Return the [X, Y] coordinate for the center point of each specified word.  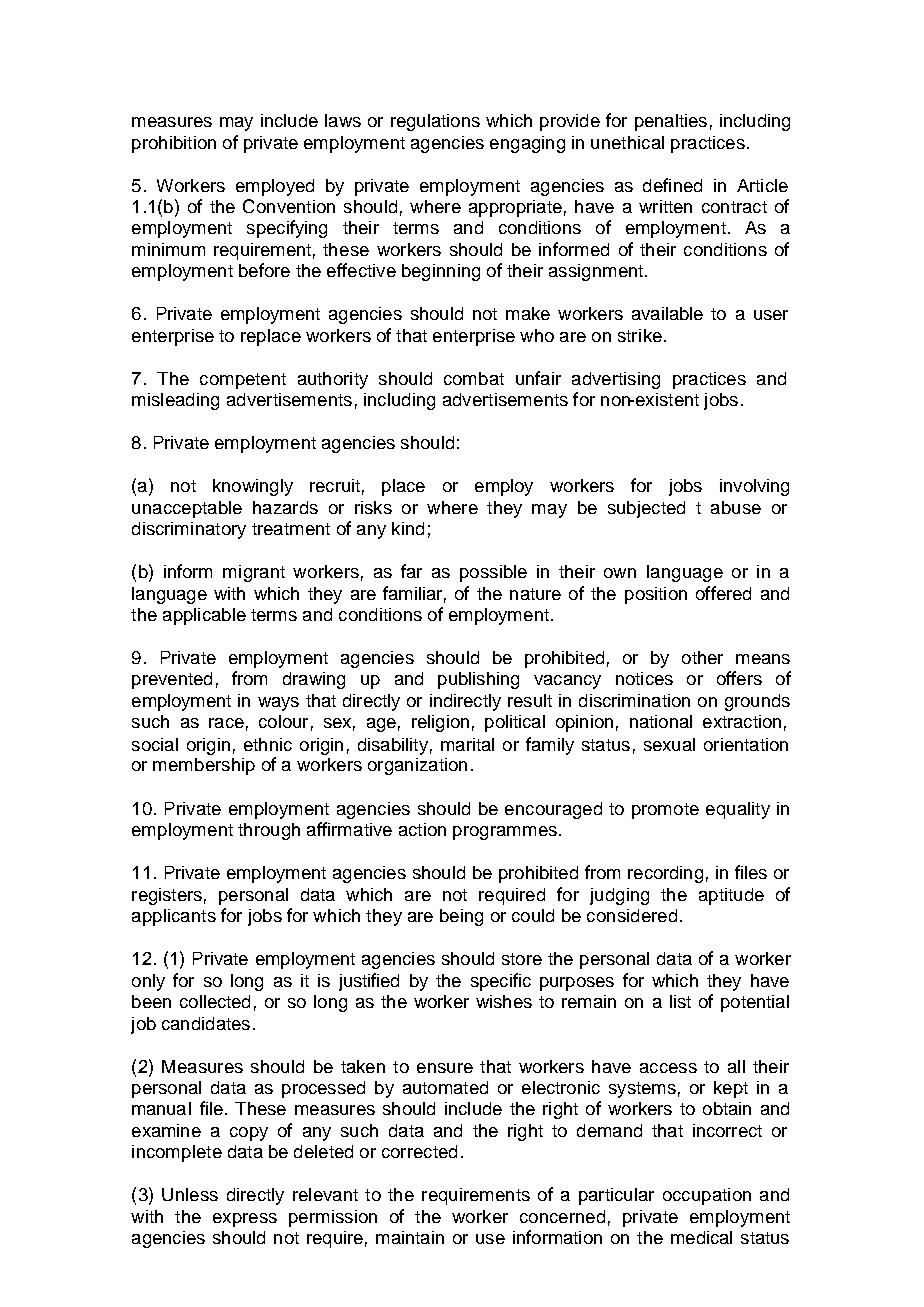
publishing [478, 680]
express [245, 1220]
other [702, 657]
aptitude [731, 896]
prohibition [174, 144]
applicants [174, 917]
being [461, 917]
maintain [410, 1237]
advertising [616, 380]
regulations [435, 122]
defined [672, 185]
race [226, 723]
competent [243, 381]
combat [474, 378]
